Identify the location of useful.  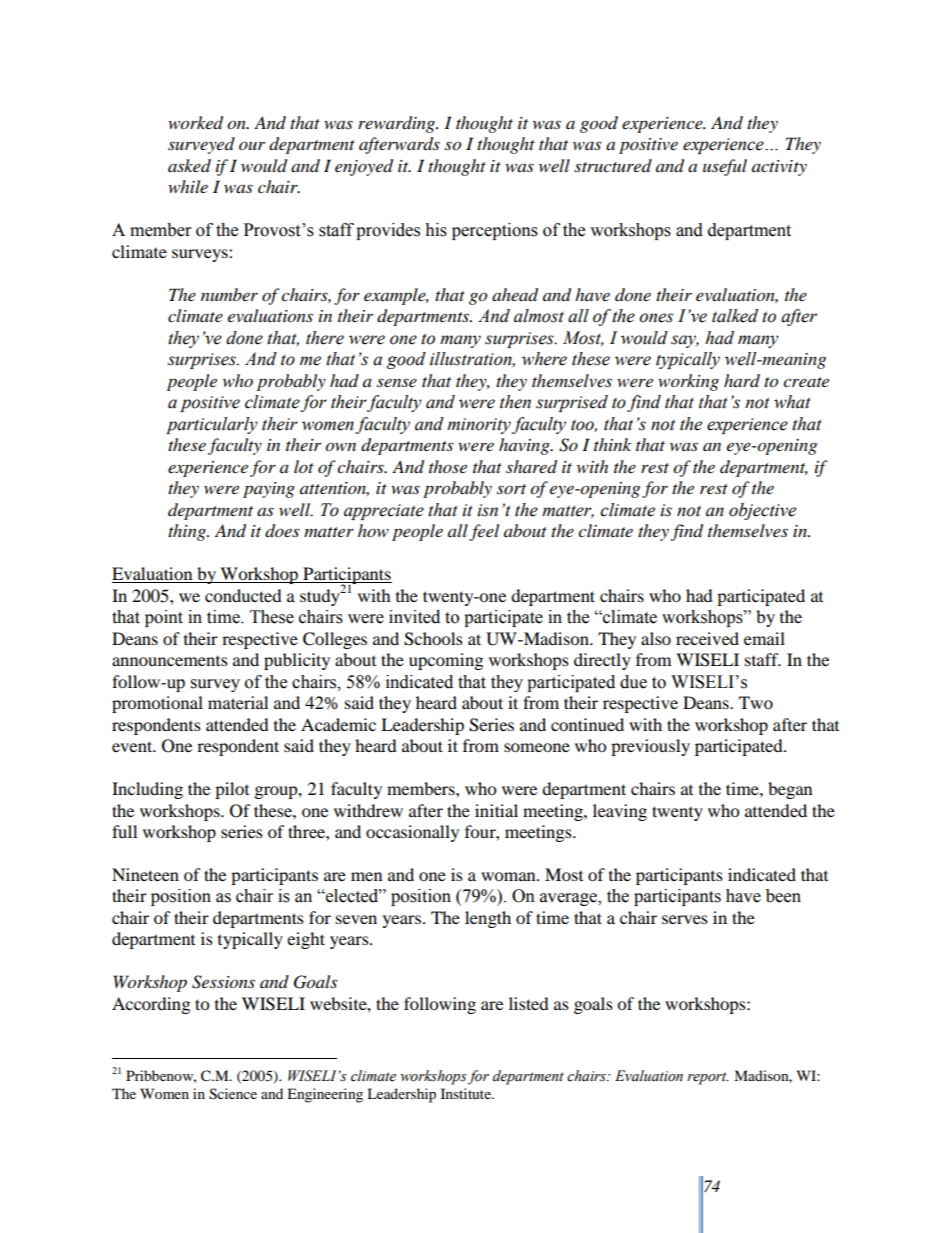
(725, 167).
